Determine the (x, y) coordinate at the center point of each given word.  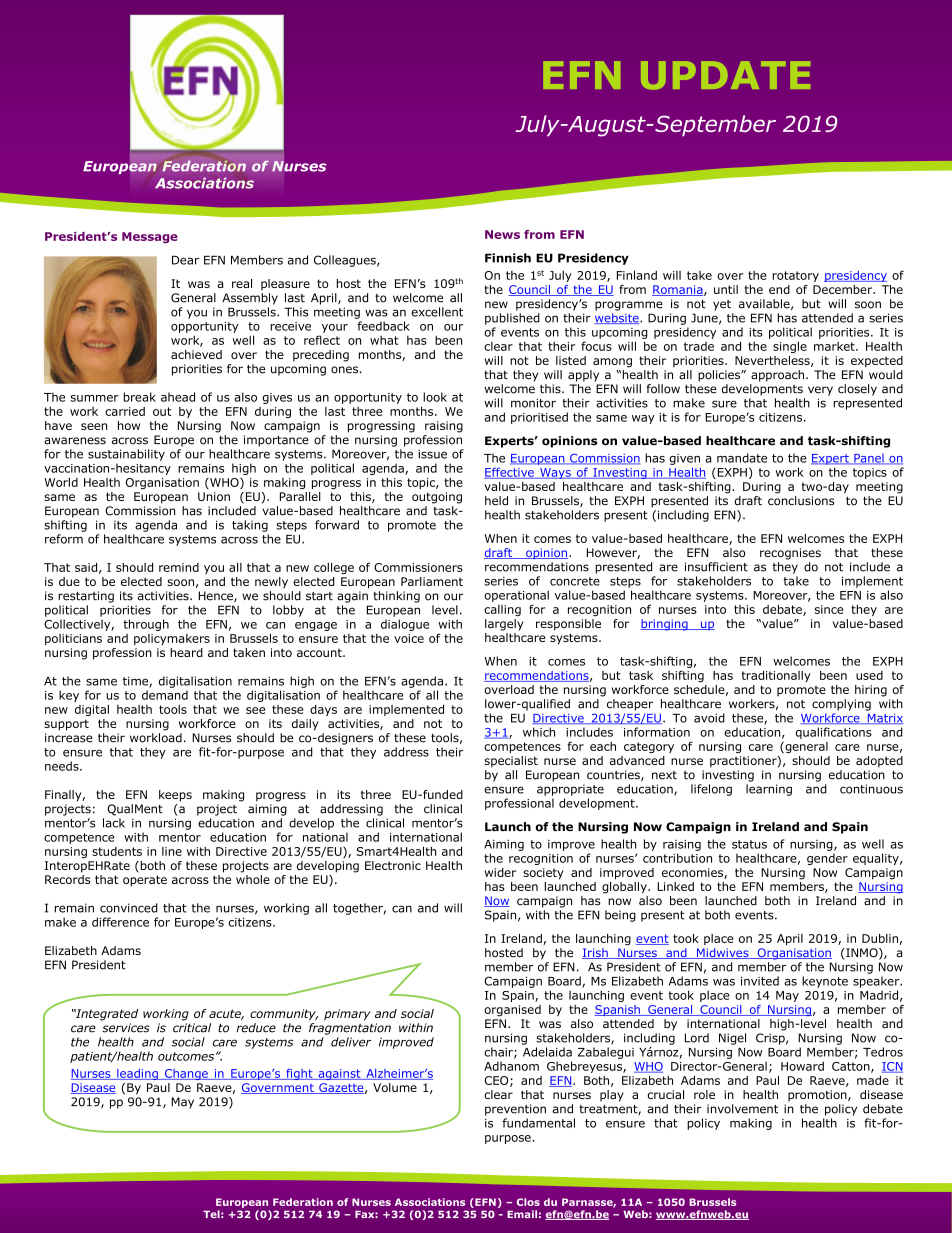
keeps (175, 796)
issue (432, 454)
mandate (742, 458)
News (502, 234)
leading (137, 1074)
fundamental (538, 1123)
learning (769, 790)
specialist (511, 762)
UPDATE (725, 75)
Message (150, 237)
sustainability (126, 455)
